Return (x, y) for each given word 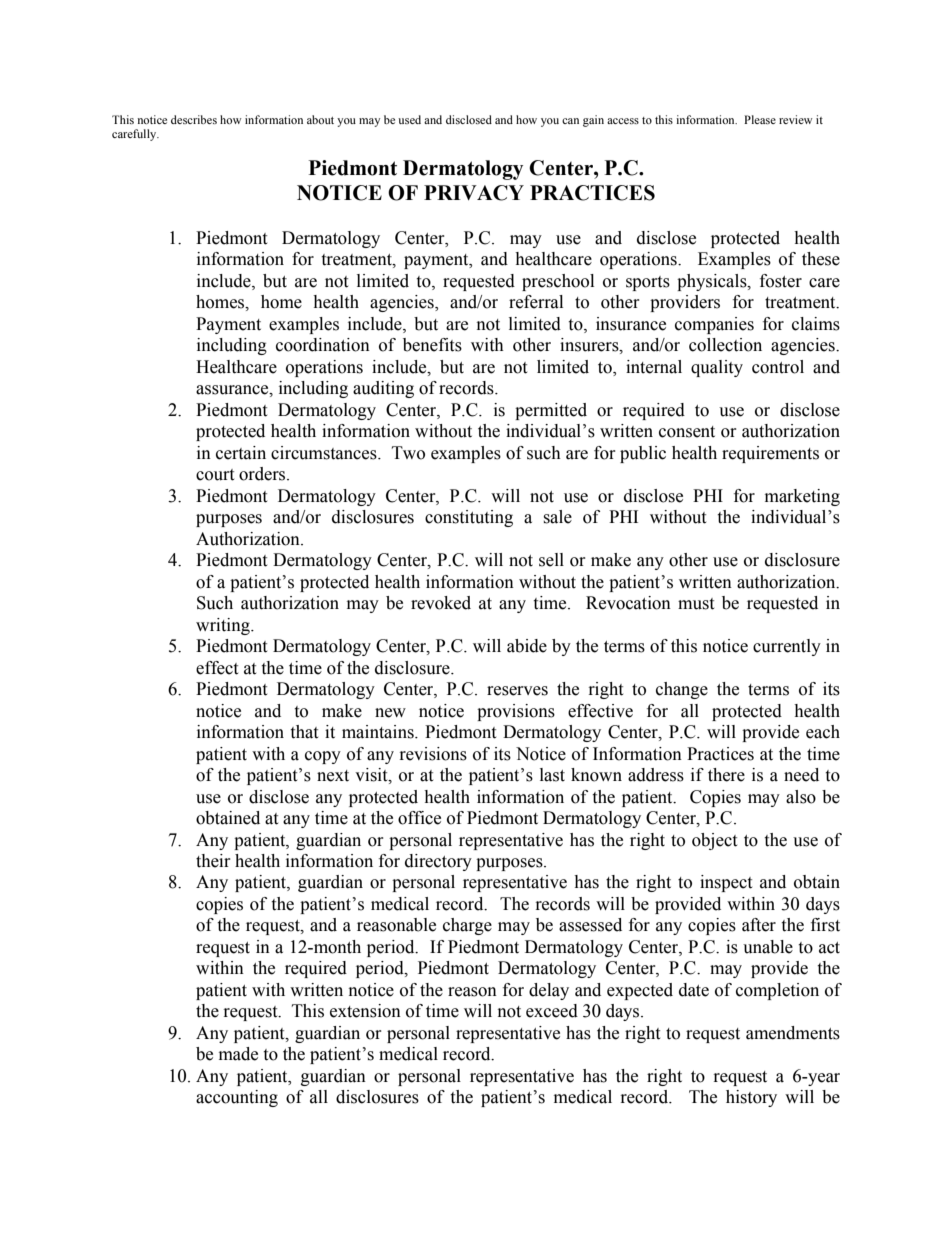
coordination (323, 345)
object (714, 841)
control (778, 367)
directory (438, 862)
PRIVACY (474, 193)
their (213, 861)
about (320, 119)
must (696, 604)
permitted (551, 411)
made (238, 1054)
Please (760, 119)
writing (224, 626)
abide (527, 646)
